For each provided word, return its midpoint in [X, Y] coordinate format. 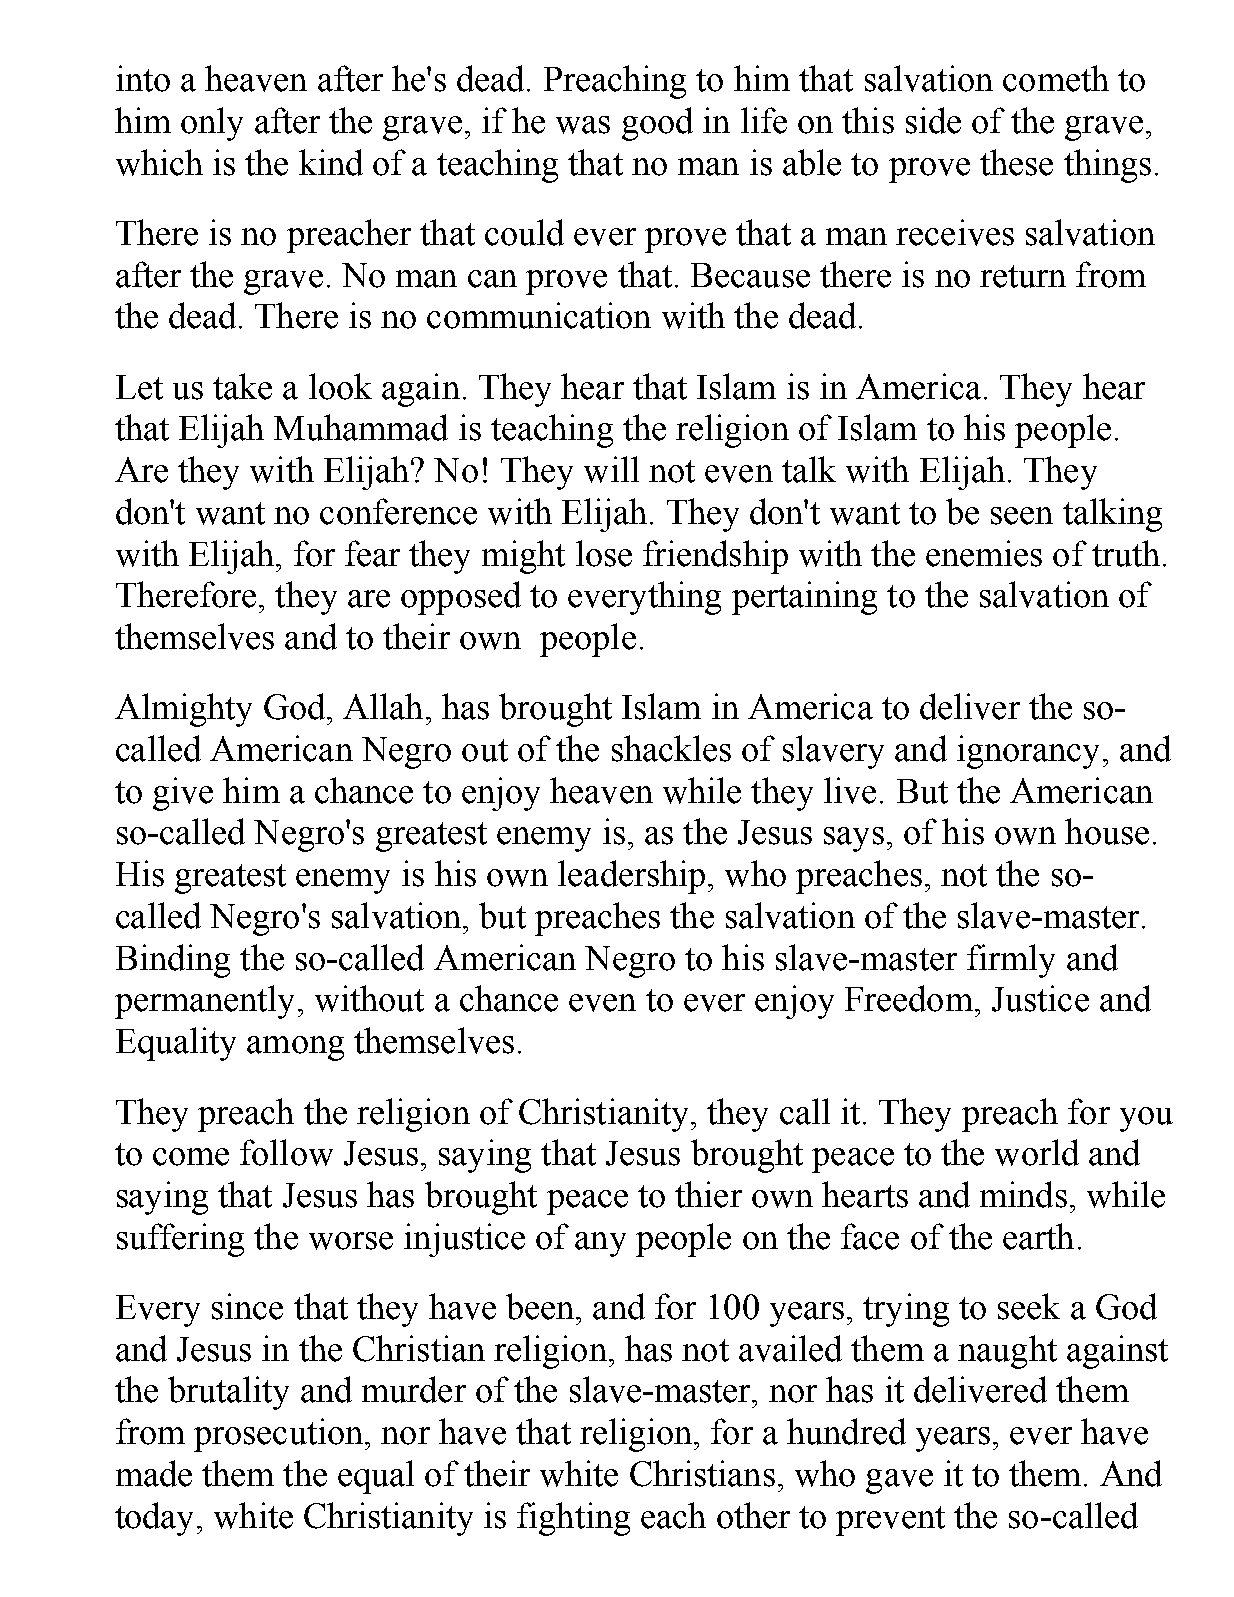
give [183, 794]
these [1016, 162]
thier [708, 1194]
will [611, 469]
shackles [671, 748]
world [1037, 1152]
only [212, 124]
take [242, 386]
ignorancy [1028, 752]
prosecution [278, 1435]
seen [1022, 516]
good [657, 124]
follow [286, 1152]
